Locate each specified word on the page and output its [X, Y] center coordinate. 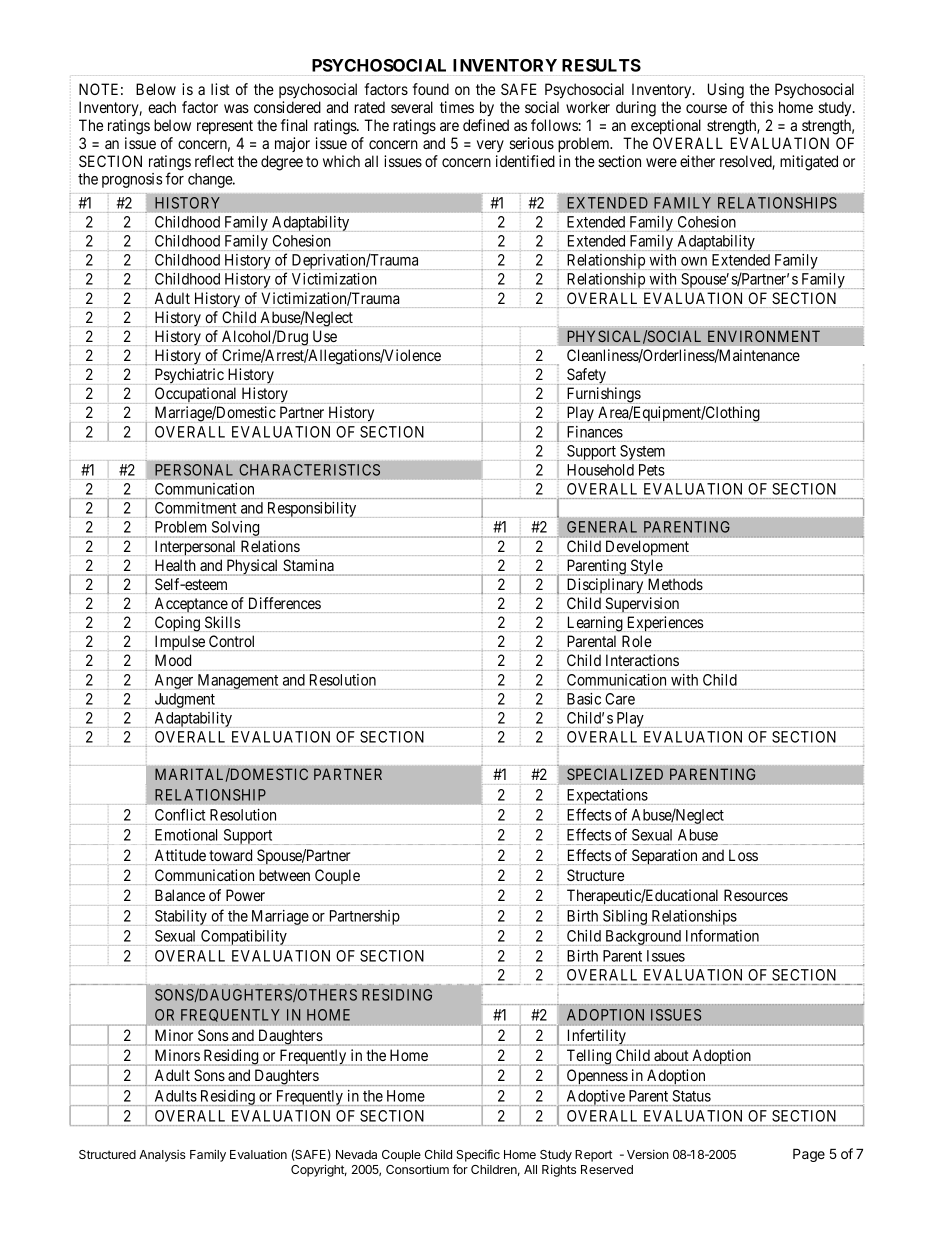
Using [726, 91]
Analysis [162, 1156]
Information [722, 935]
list [220, 89]
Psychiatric [189, 376]
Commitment [195, 508]
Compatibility [244, 938]
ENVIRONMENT [764, 336]
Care [620, 699]
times [457, 107]
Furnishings [602, 395]
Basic [584, 699]
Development [646, 548]
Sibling [626, 918]
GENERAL [602, 527]
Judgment [185, 700]
